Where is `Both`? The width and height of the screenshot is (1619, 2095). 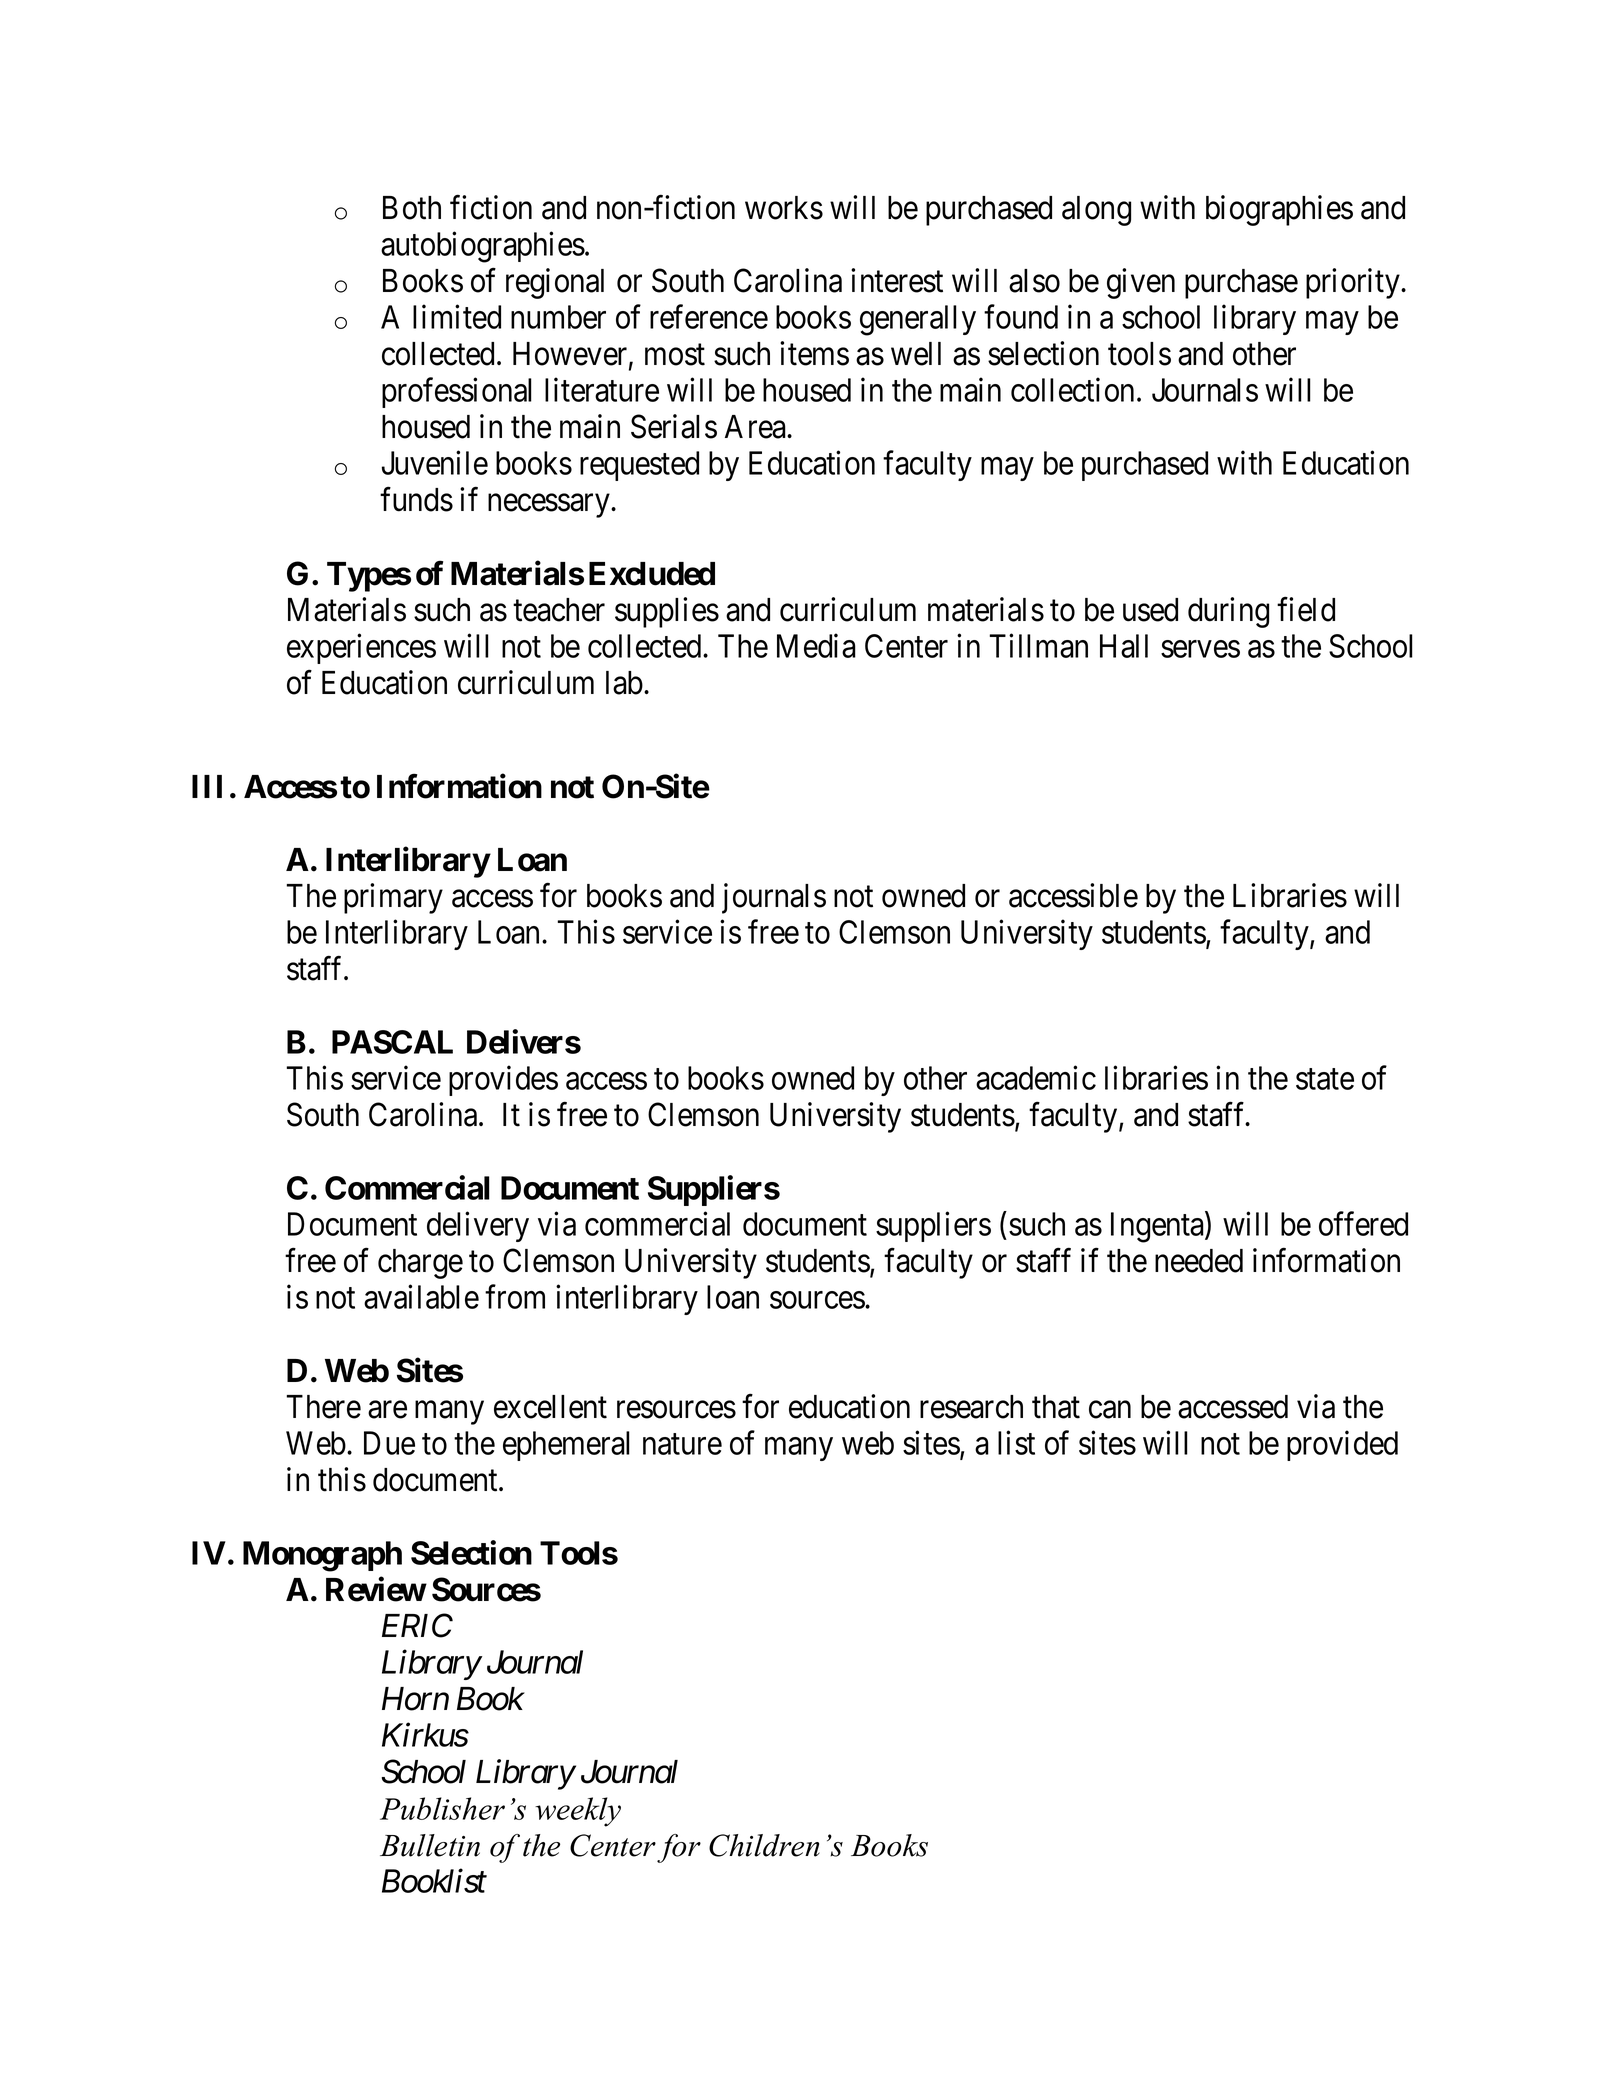
Both is located at coordinates (412, 208).
